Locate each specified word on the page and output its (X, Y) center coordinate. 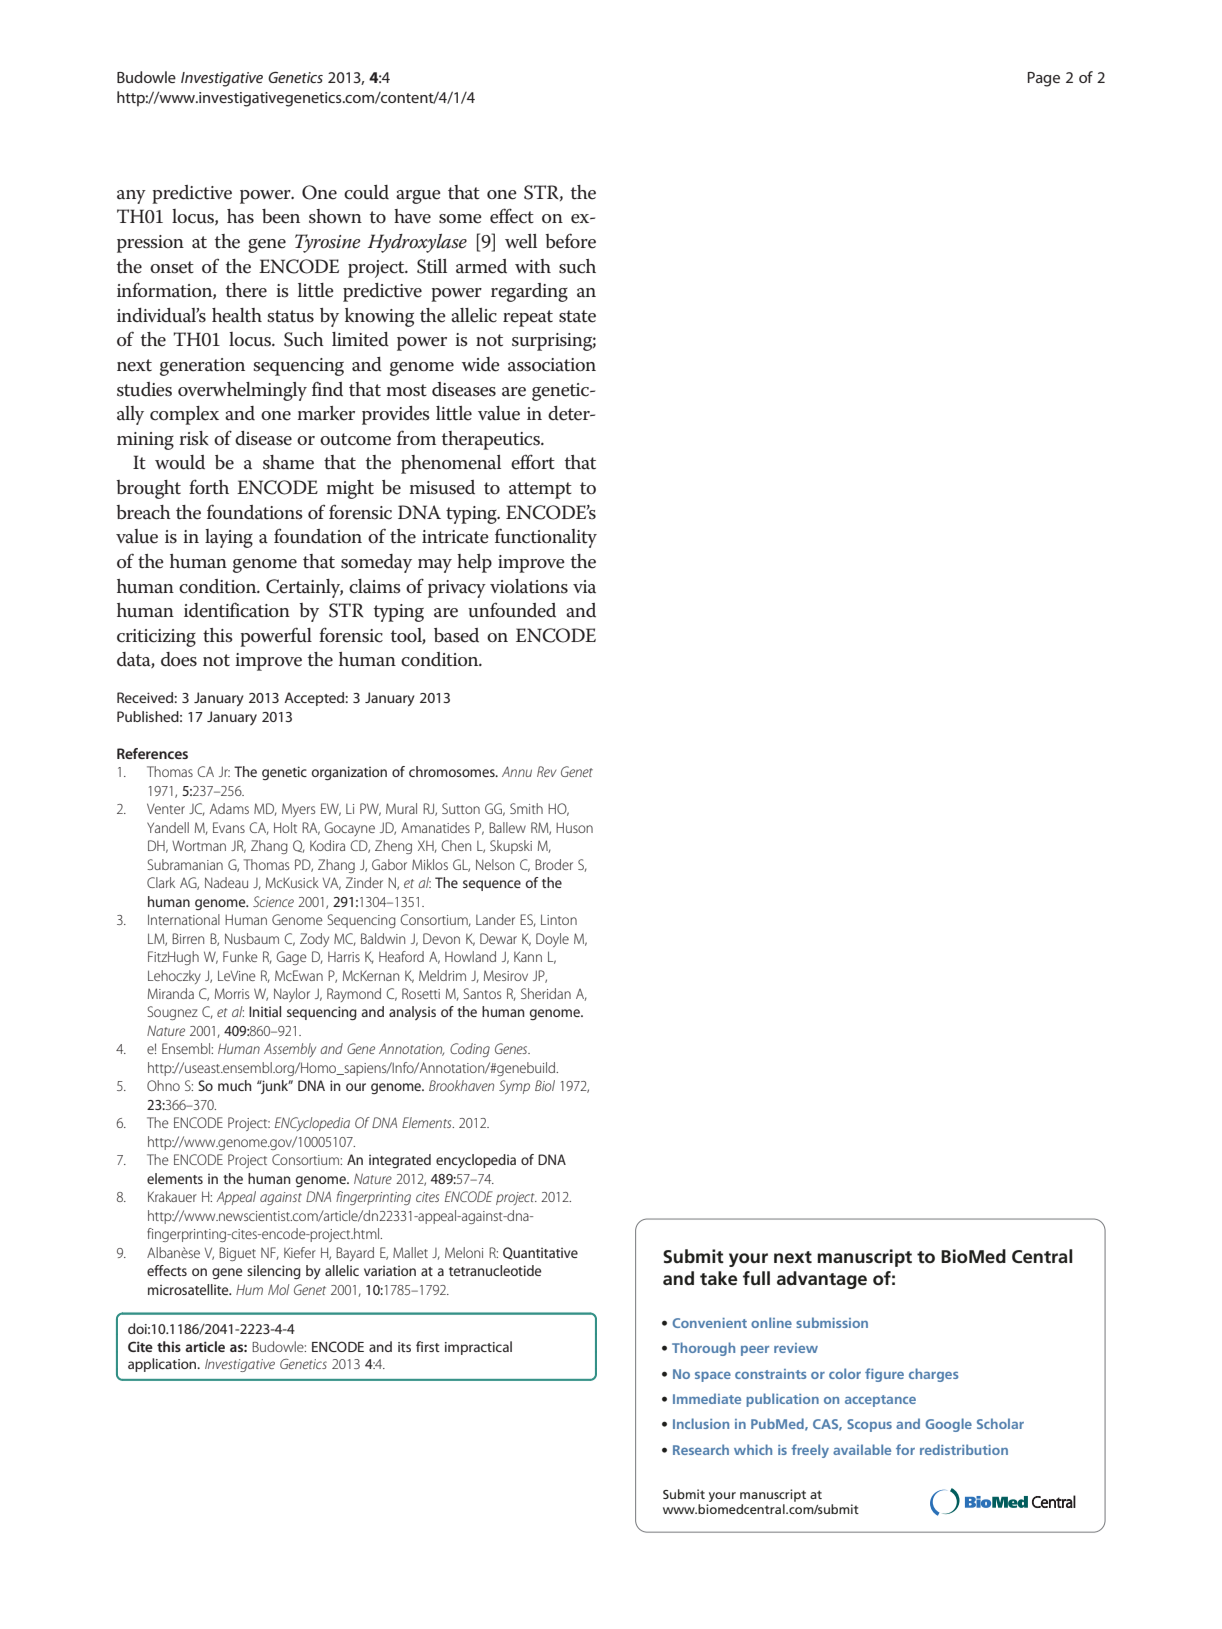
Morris (232, 993)
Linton (559, 919)
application (163, 1365)
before (570, 241)
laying (229, 538)
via (584, 587)
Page (1044, 79)
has (240, 216)
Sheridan (546, 993)
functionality (546, 538)
